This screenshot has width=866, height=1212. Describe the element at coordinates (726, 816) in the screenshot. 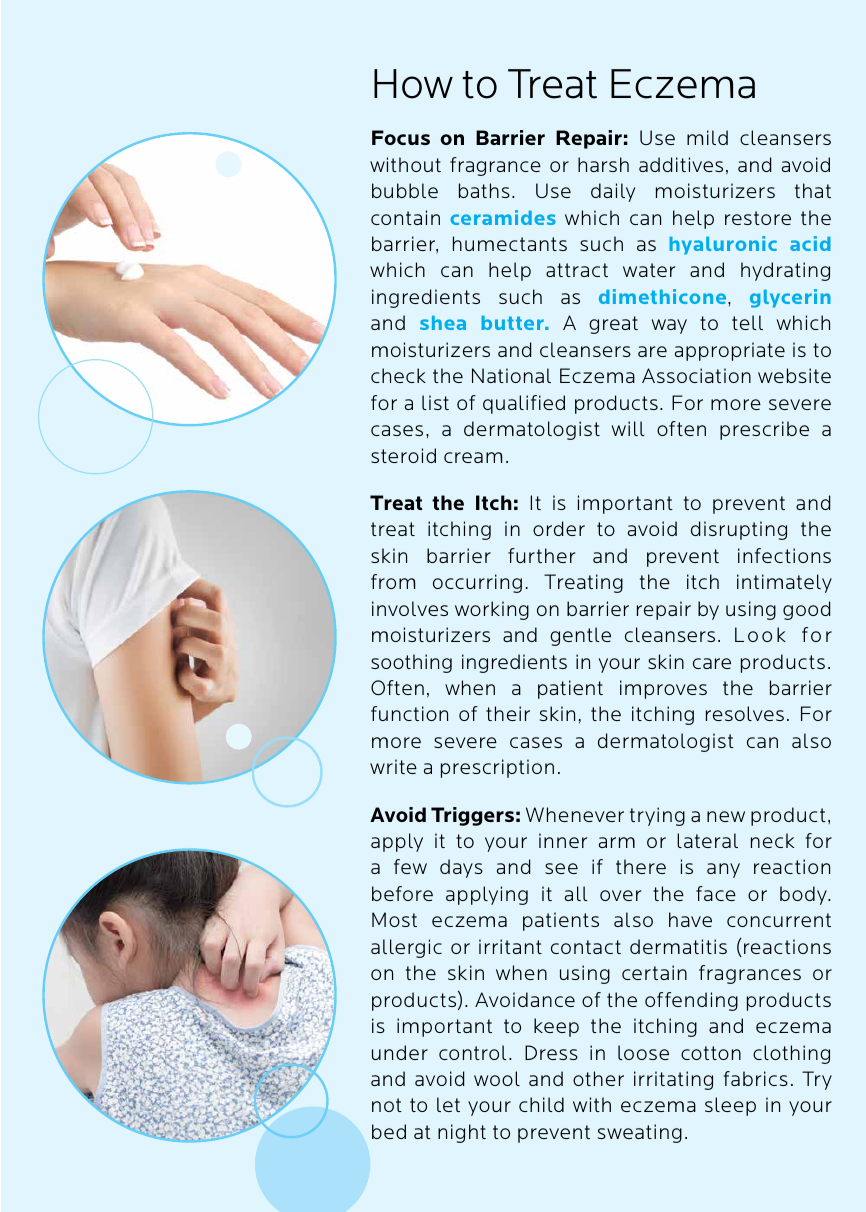

I see `new` at that location.
